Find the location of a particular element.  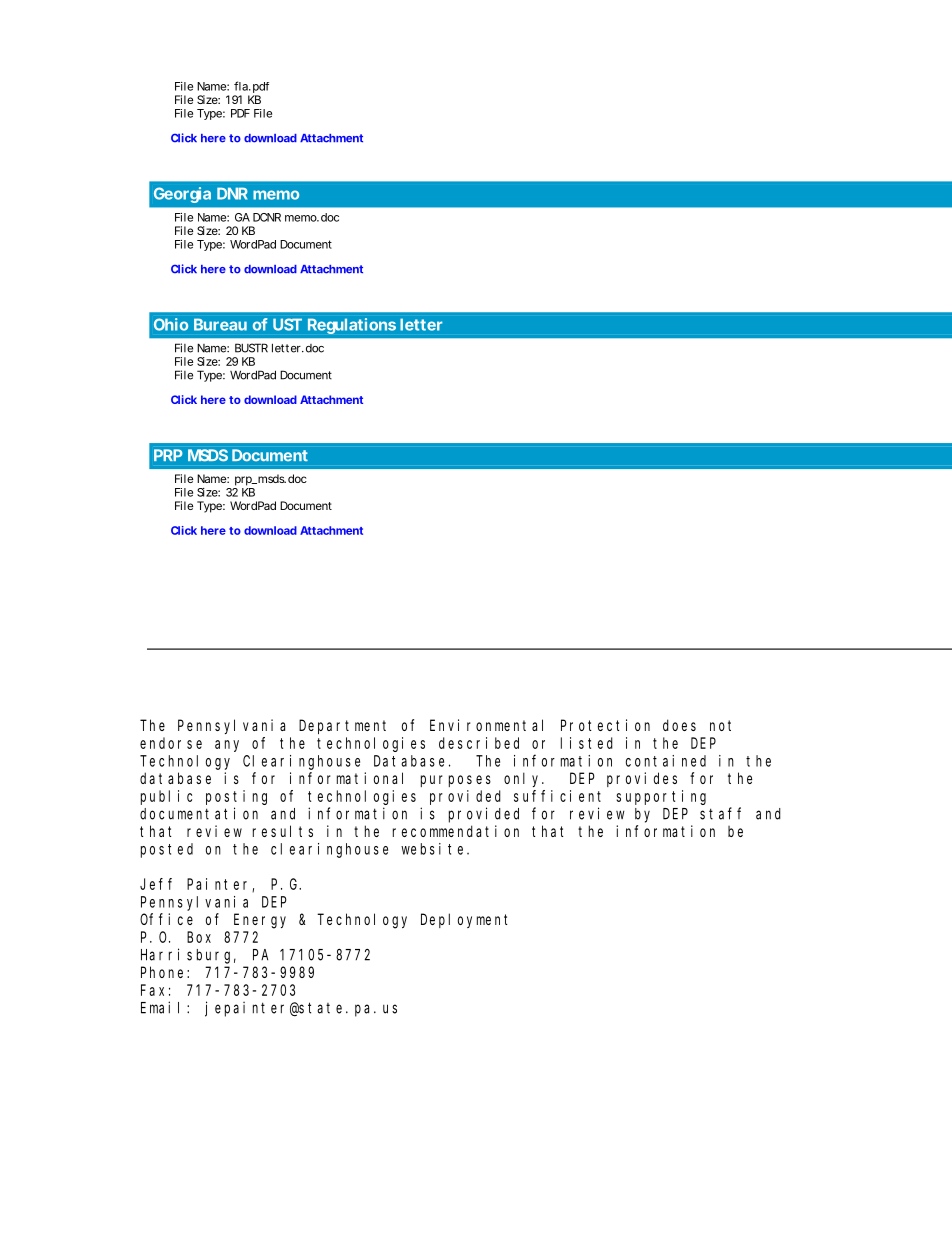

Email is located at coordinates (164, 1007).
